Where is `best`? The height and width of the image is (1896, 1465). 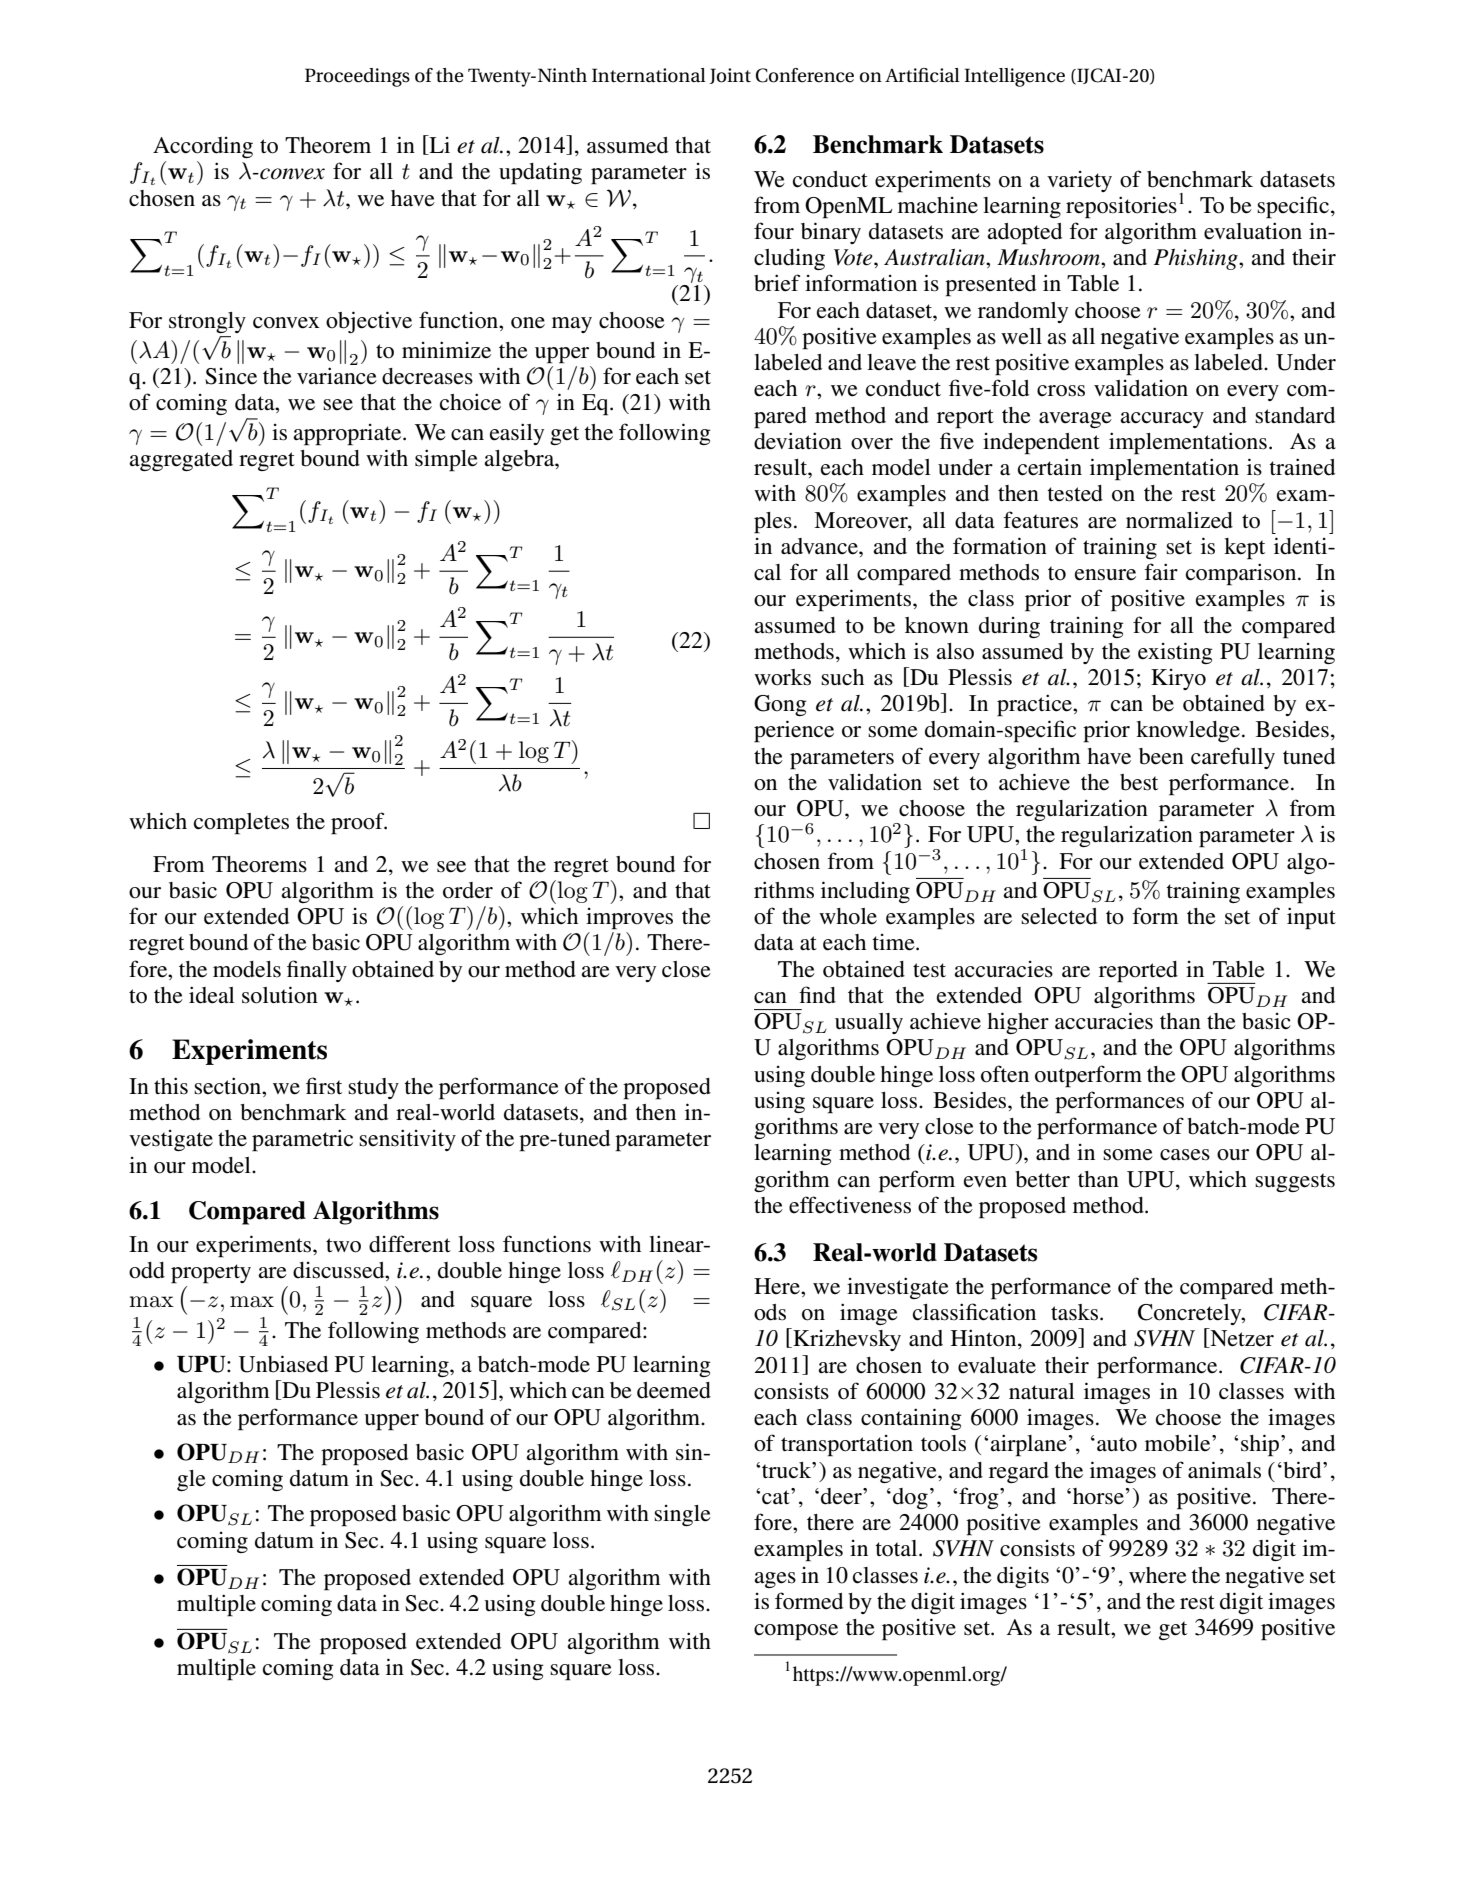
best is located at coordinates (1139, 782).
